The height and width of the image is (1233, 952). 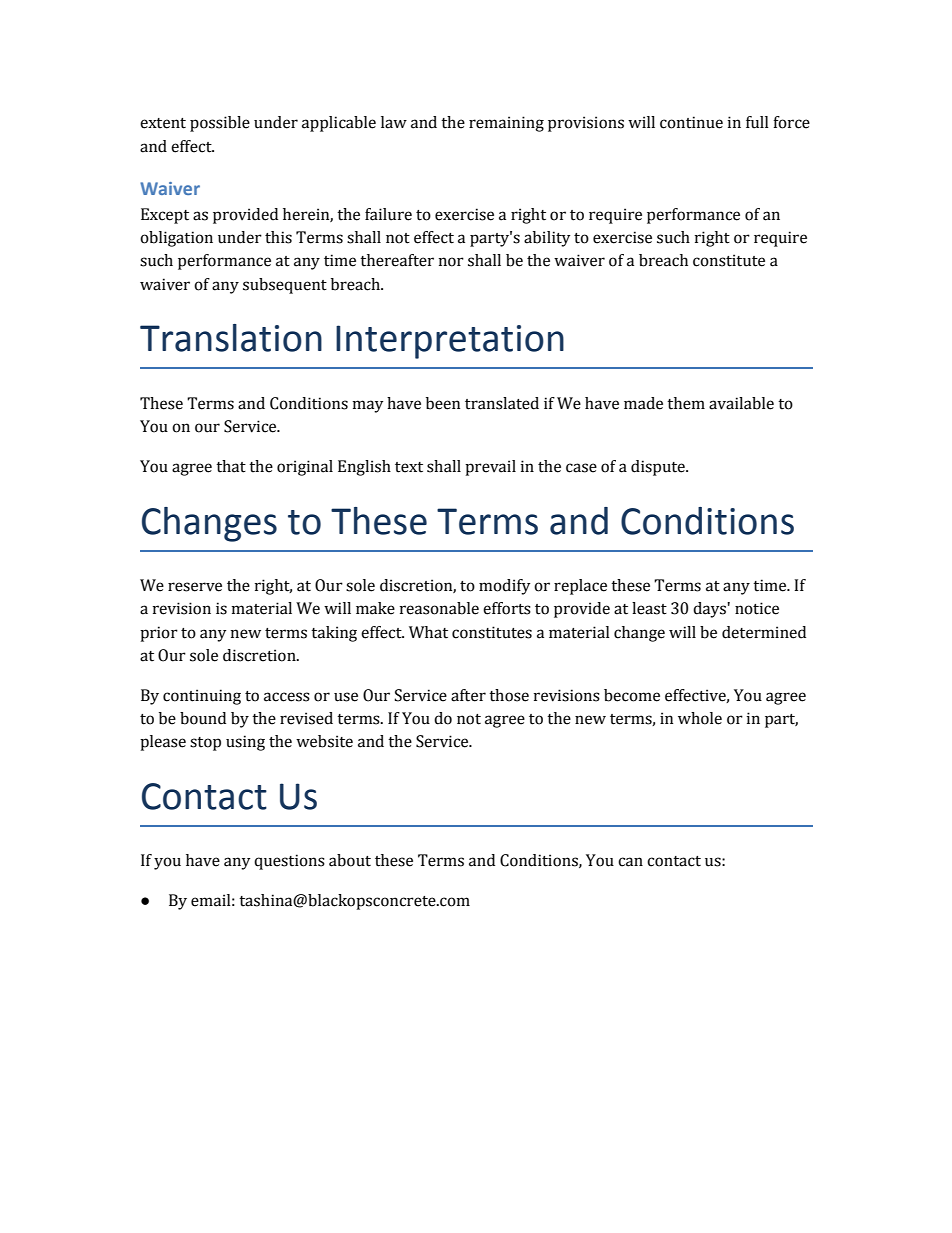 I want to click on dispute, so click(x=659, y=468).
